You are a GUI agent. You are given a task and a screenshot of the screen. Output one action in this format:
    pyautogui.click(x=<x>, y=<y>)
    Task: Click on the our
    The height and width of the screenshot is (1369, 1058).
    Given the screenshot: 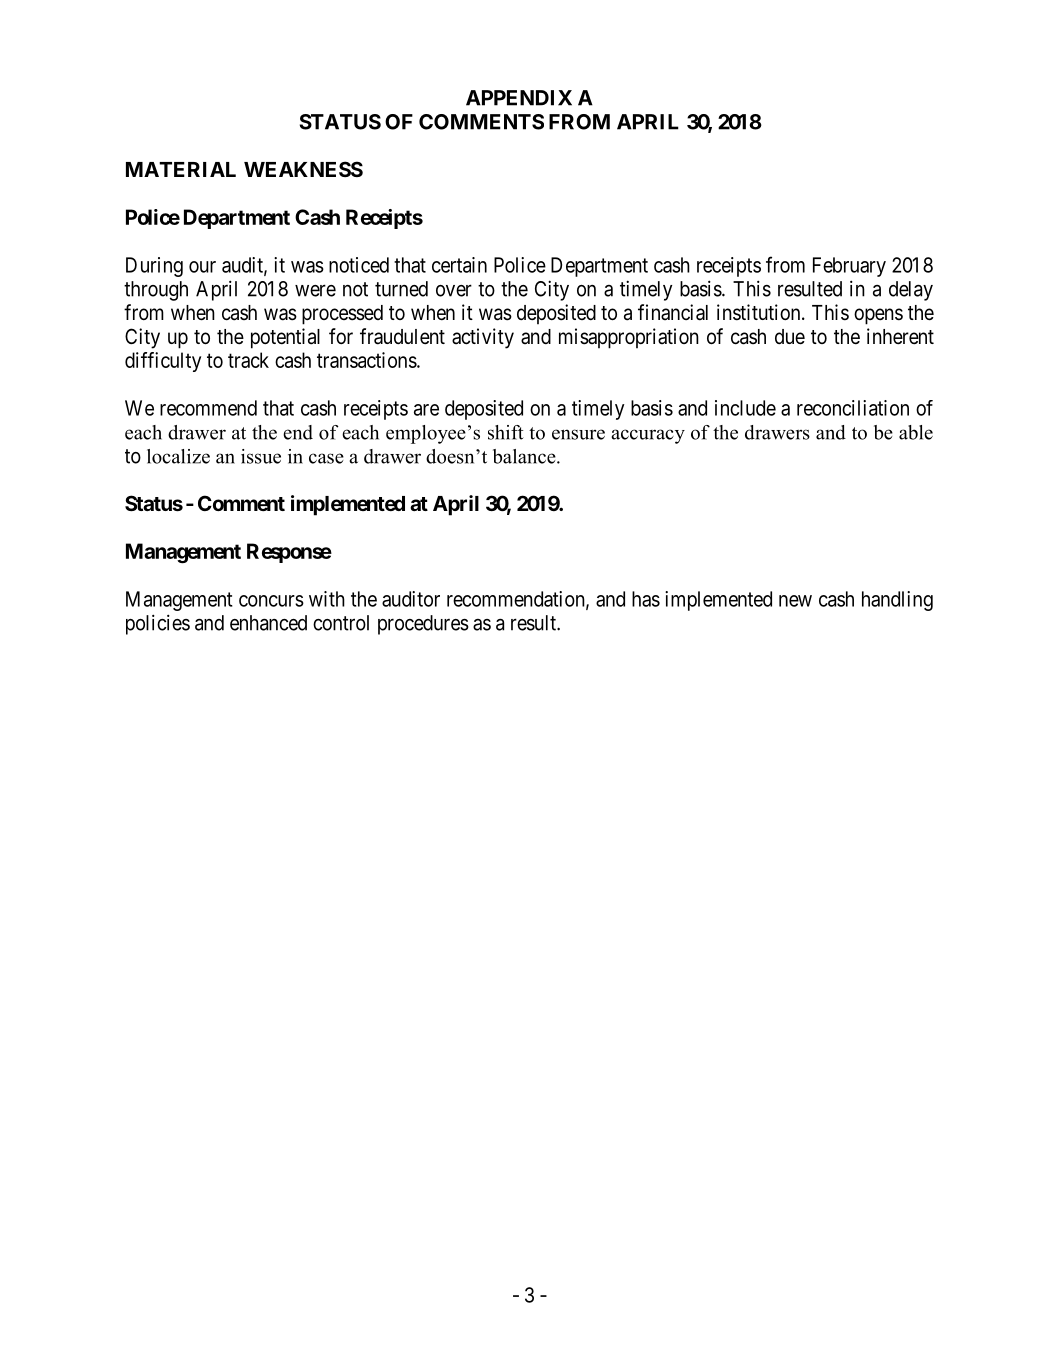 What is the action you would take?
    pyautogui.click(x=202, y=267)
